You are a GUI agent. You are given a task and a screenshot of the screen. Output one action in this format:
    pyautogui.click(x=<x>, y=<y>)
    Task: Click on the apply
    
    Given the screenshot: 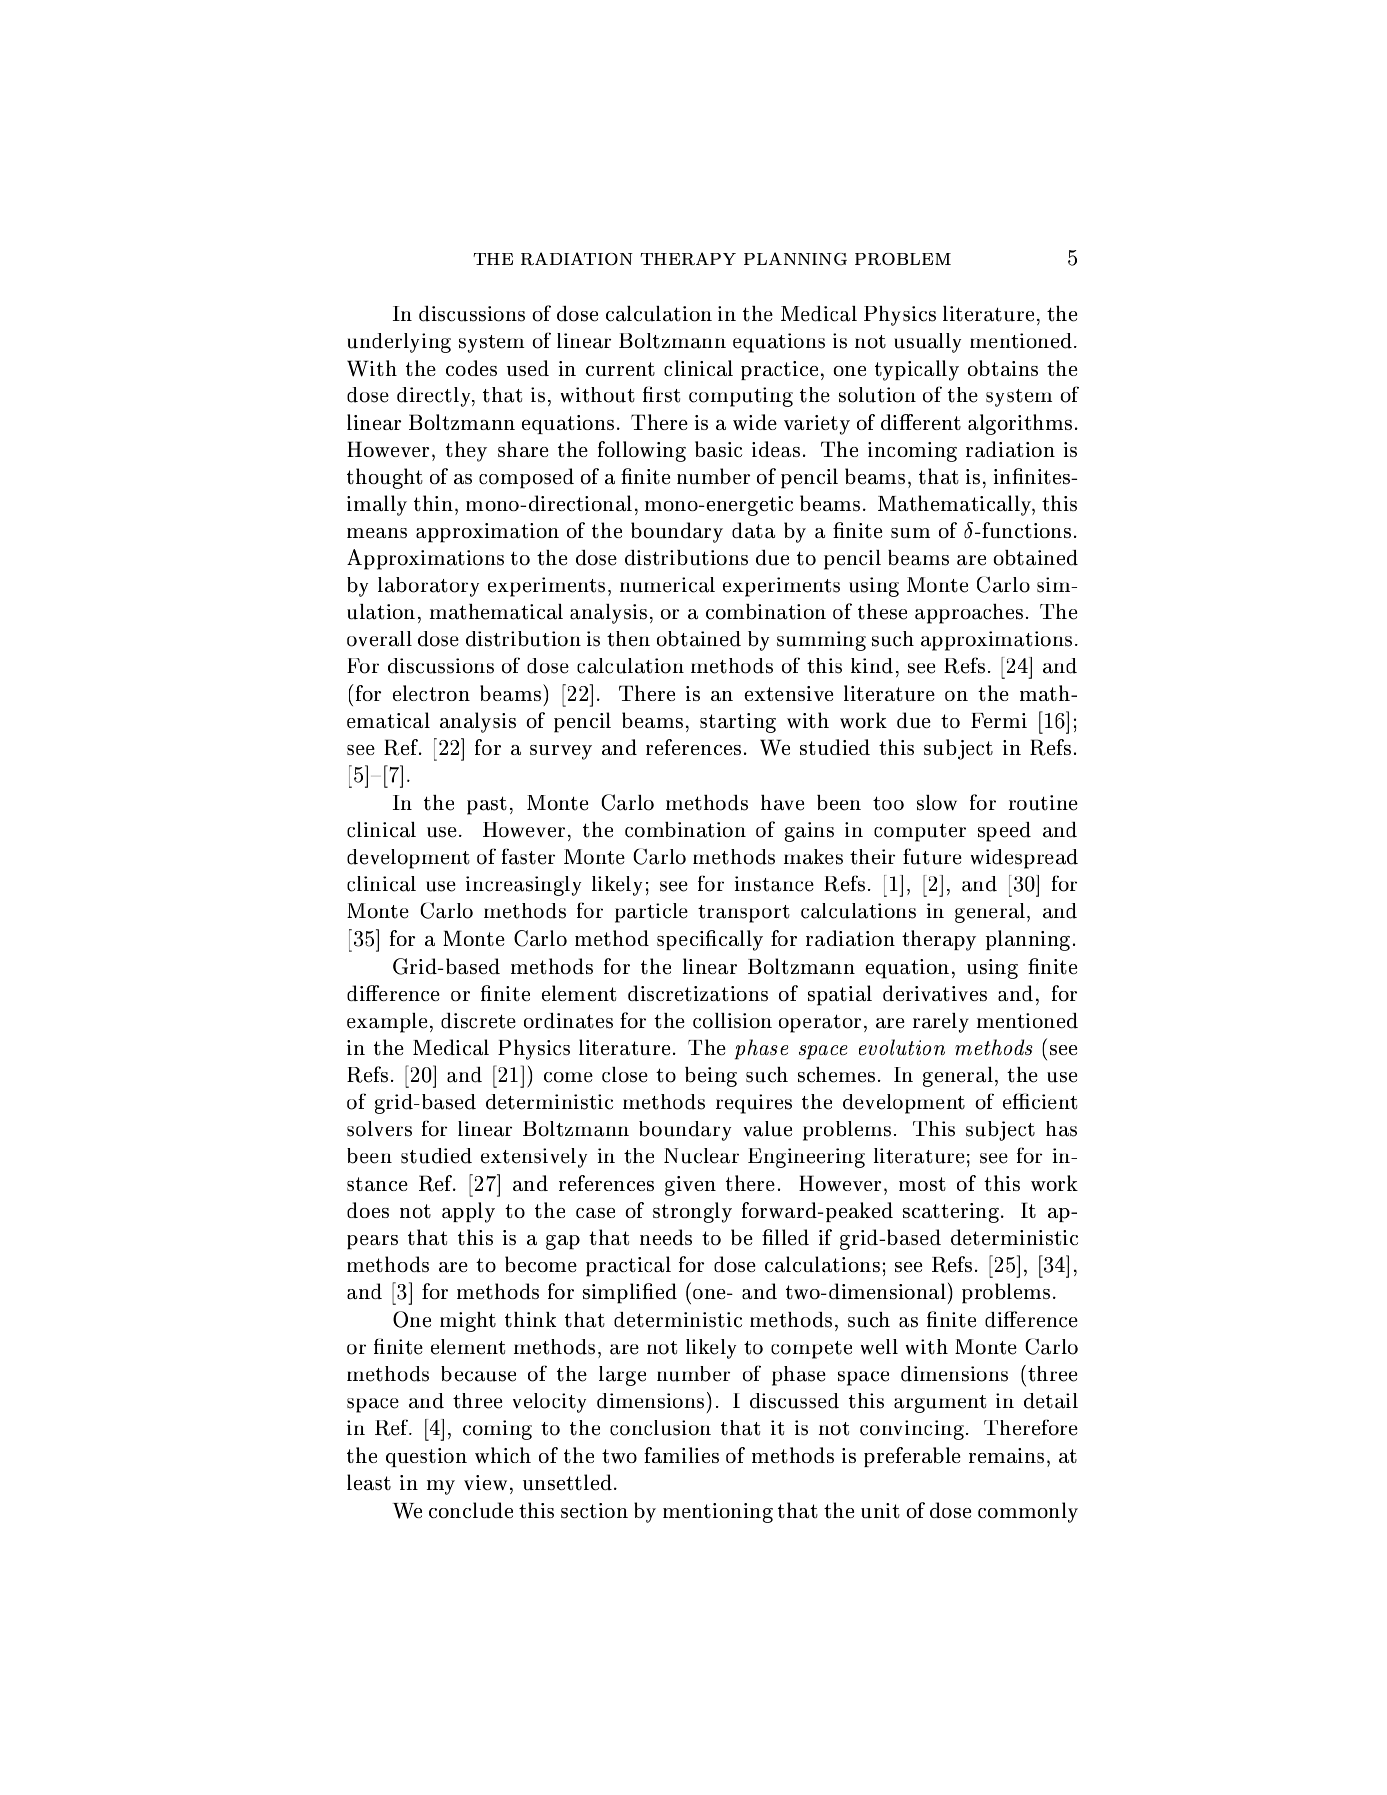 What is the action you would take?
    pyautogui.click(x=468, y=1212)
